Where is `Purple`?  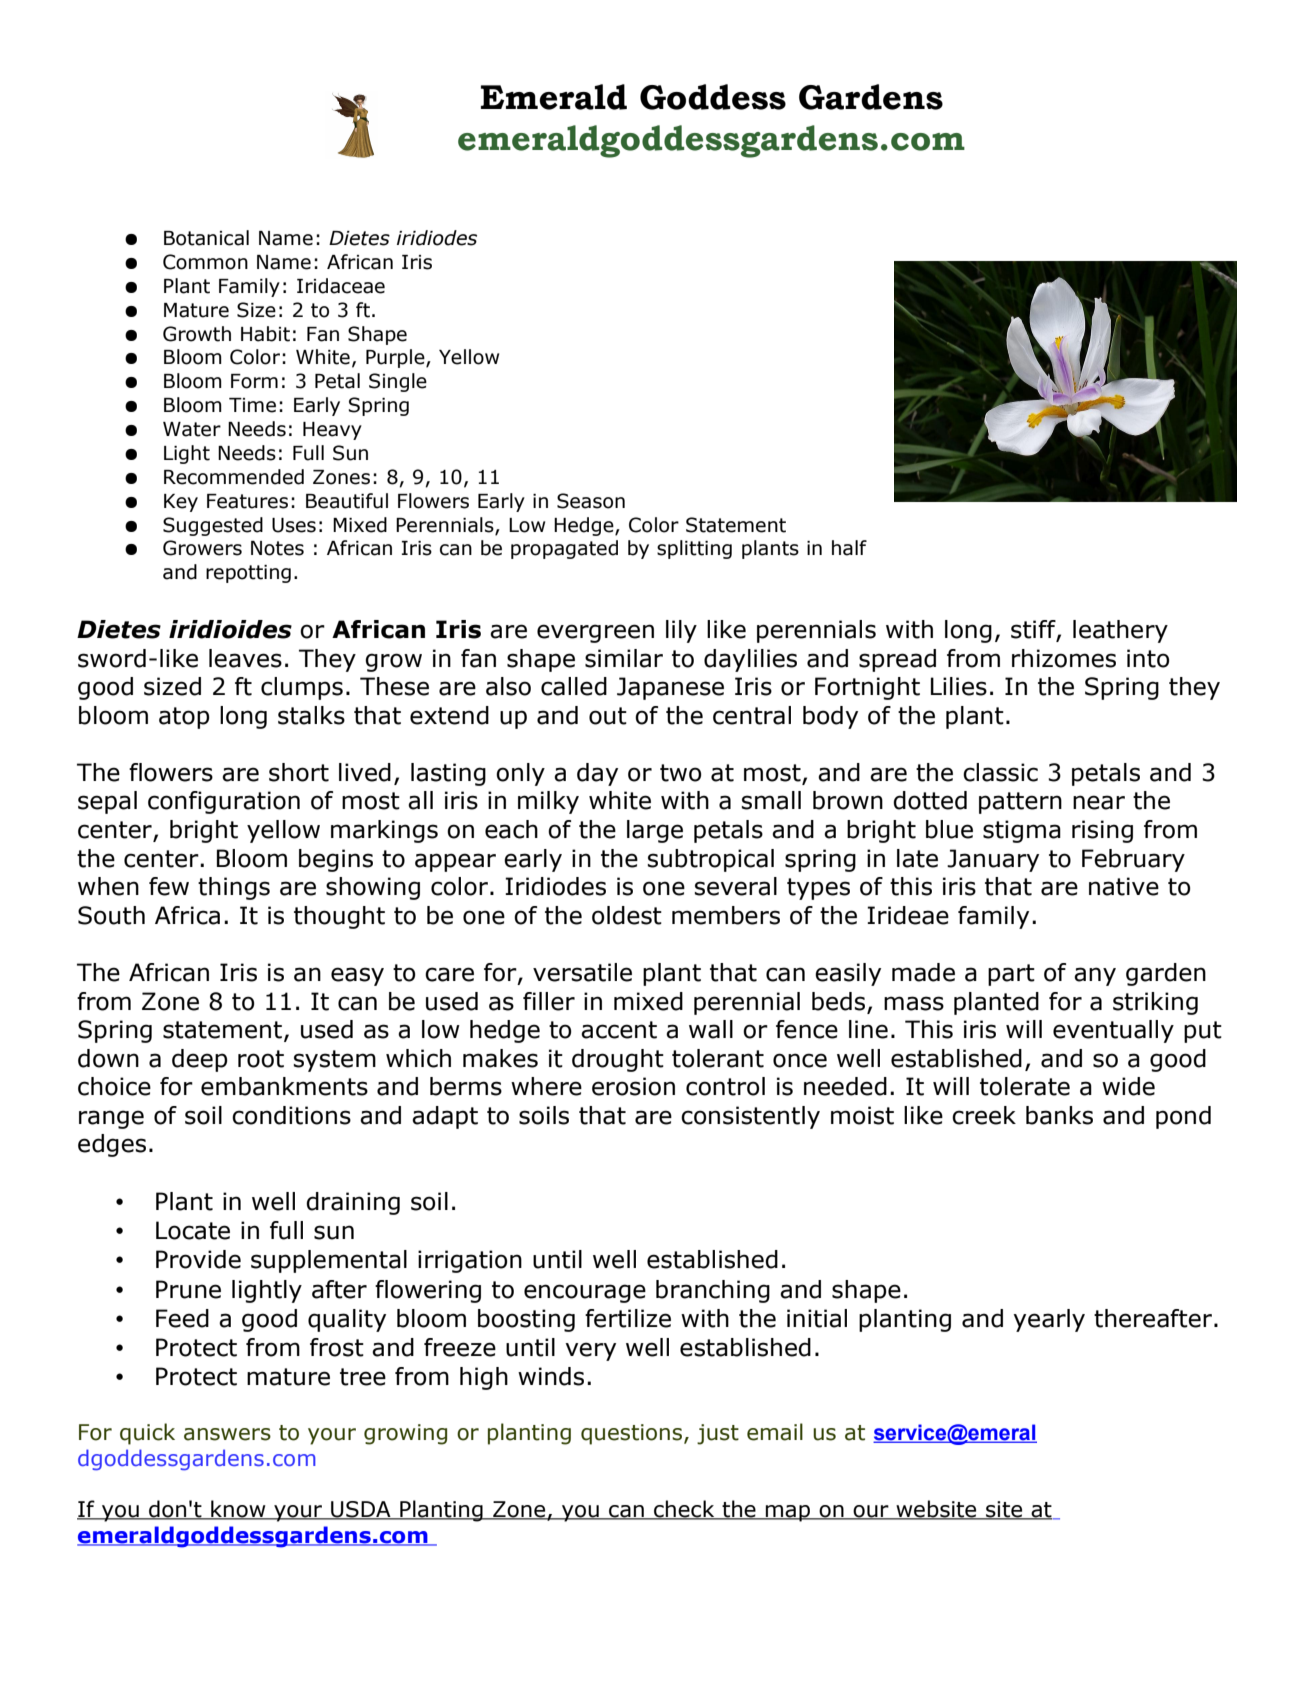 Purple is located at coordinates (396, 358).
